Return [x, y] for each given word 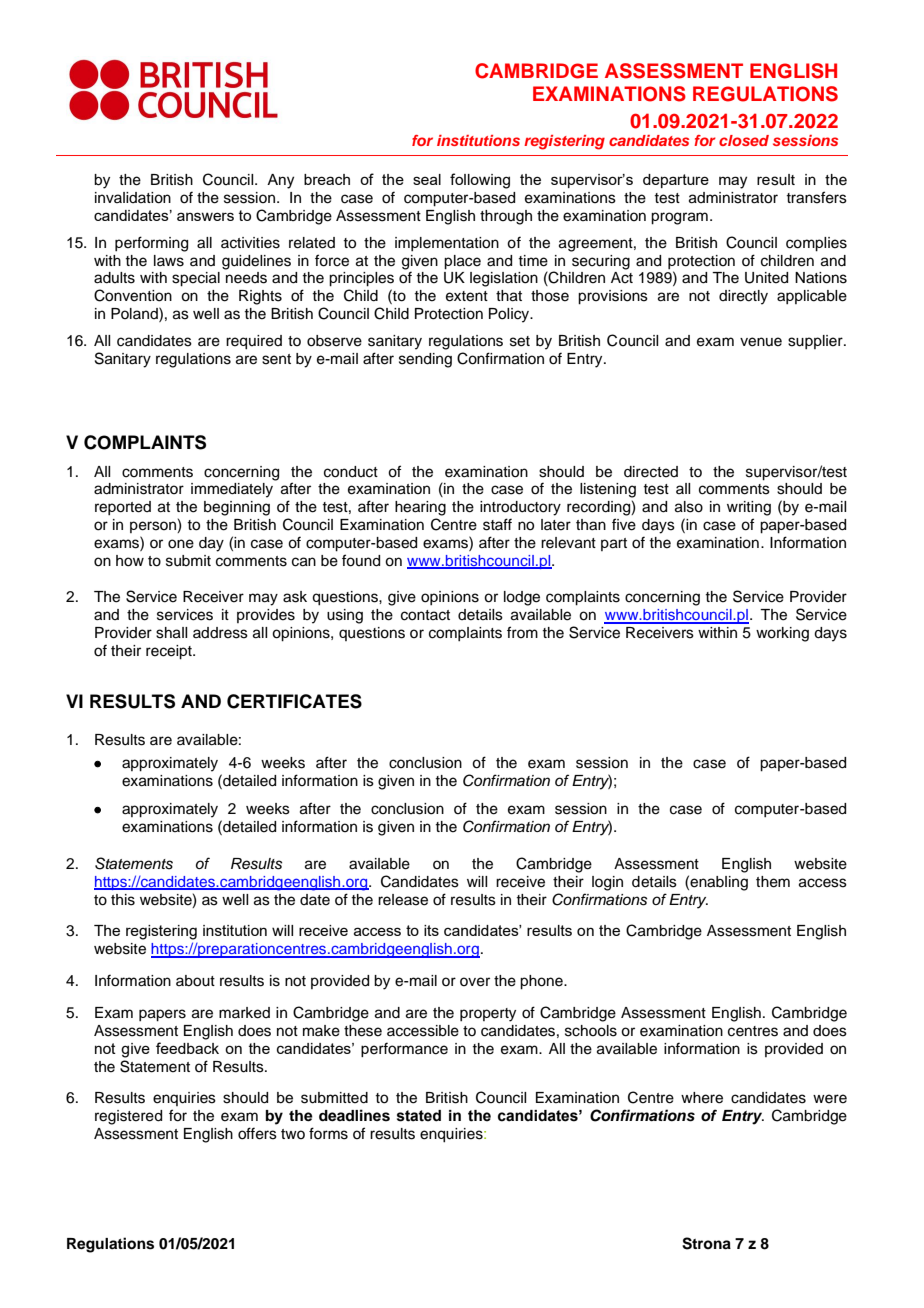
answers [205, 216]
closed [744, 140]
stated [419, 1116]
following [480, 181]
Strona [706, 1243]
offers [257, 1133]
